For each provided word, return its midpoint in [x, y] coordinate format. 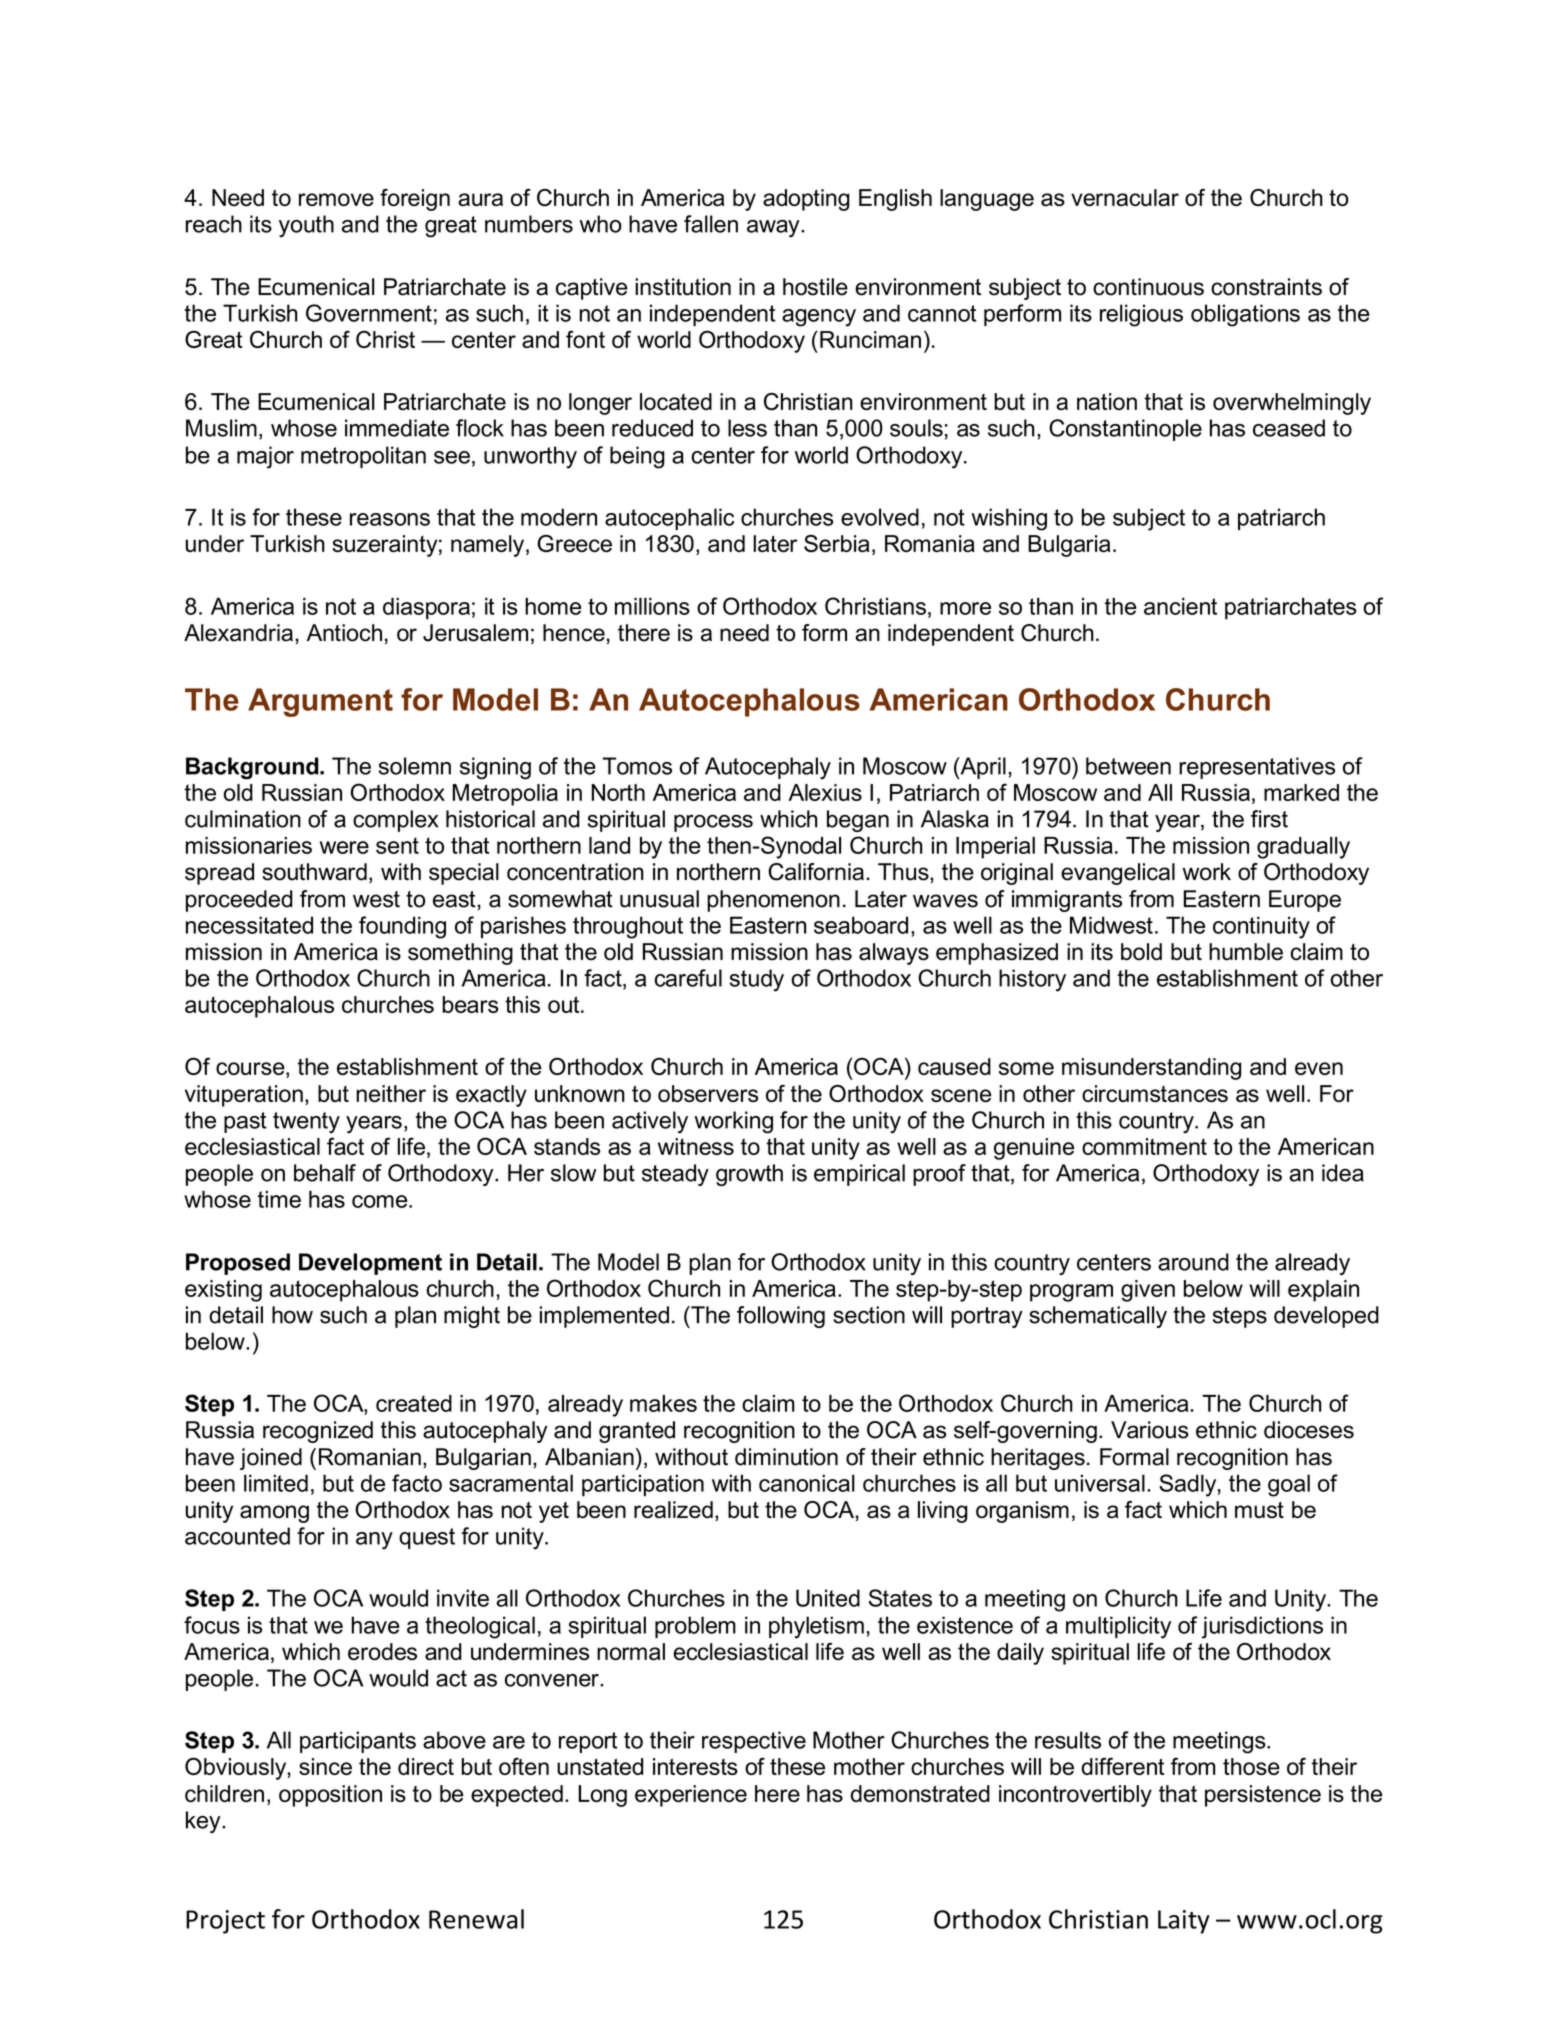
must [1259, 1510]
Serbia [837, 543]
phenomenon [773, 901]
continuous [1148, 287]
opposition [330, 1796]
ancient [1180, 606]
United [828, 1598]
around [1193, 1262]
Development [370, 1264]
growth [749, 1175]
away [774, 229]
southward [314, 872]
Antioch [344, 633]
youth [306, 226]
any [374, 1541]
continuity [1261, 927]
